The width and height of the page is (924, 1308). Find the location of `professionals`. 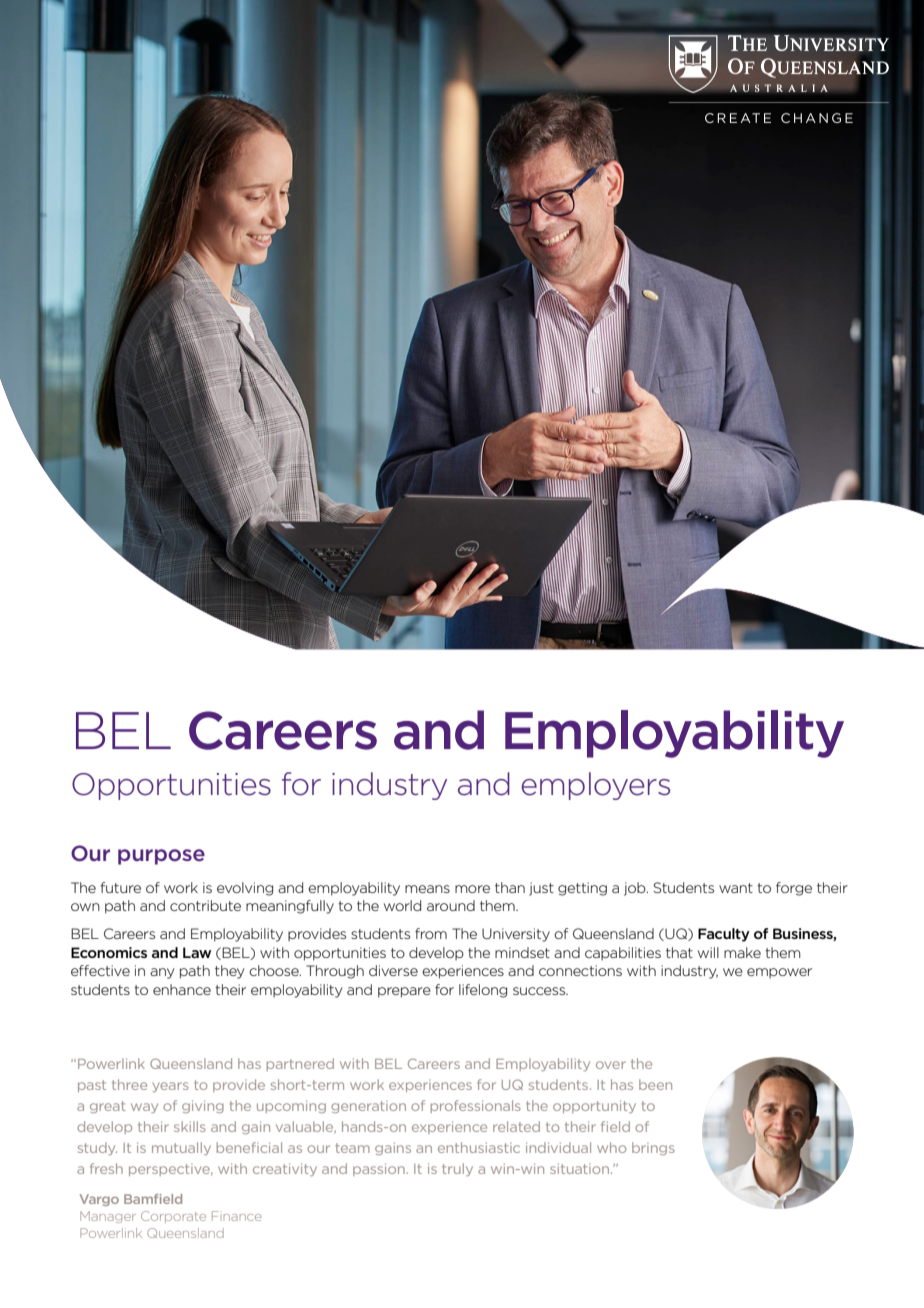

professionals is located at coordinates (476, 1106).
